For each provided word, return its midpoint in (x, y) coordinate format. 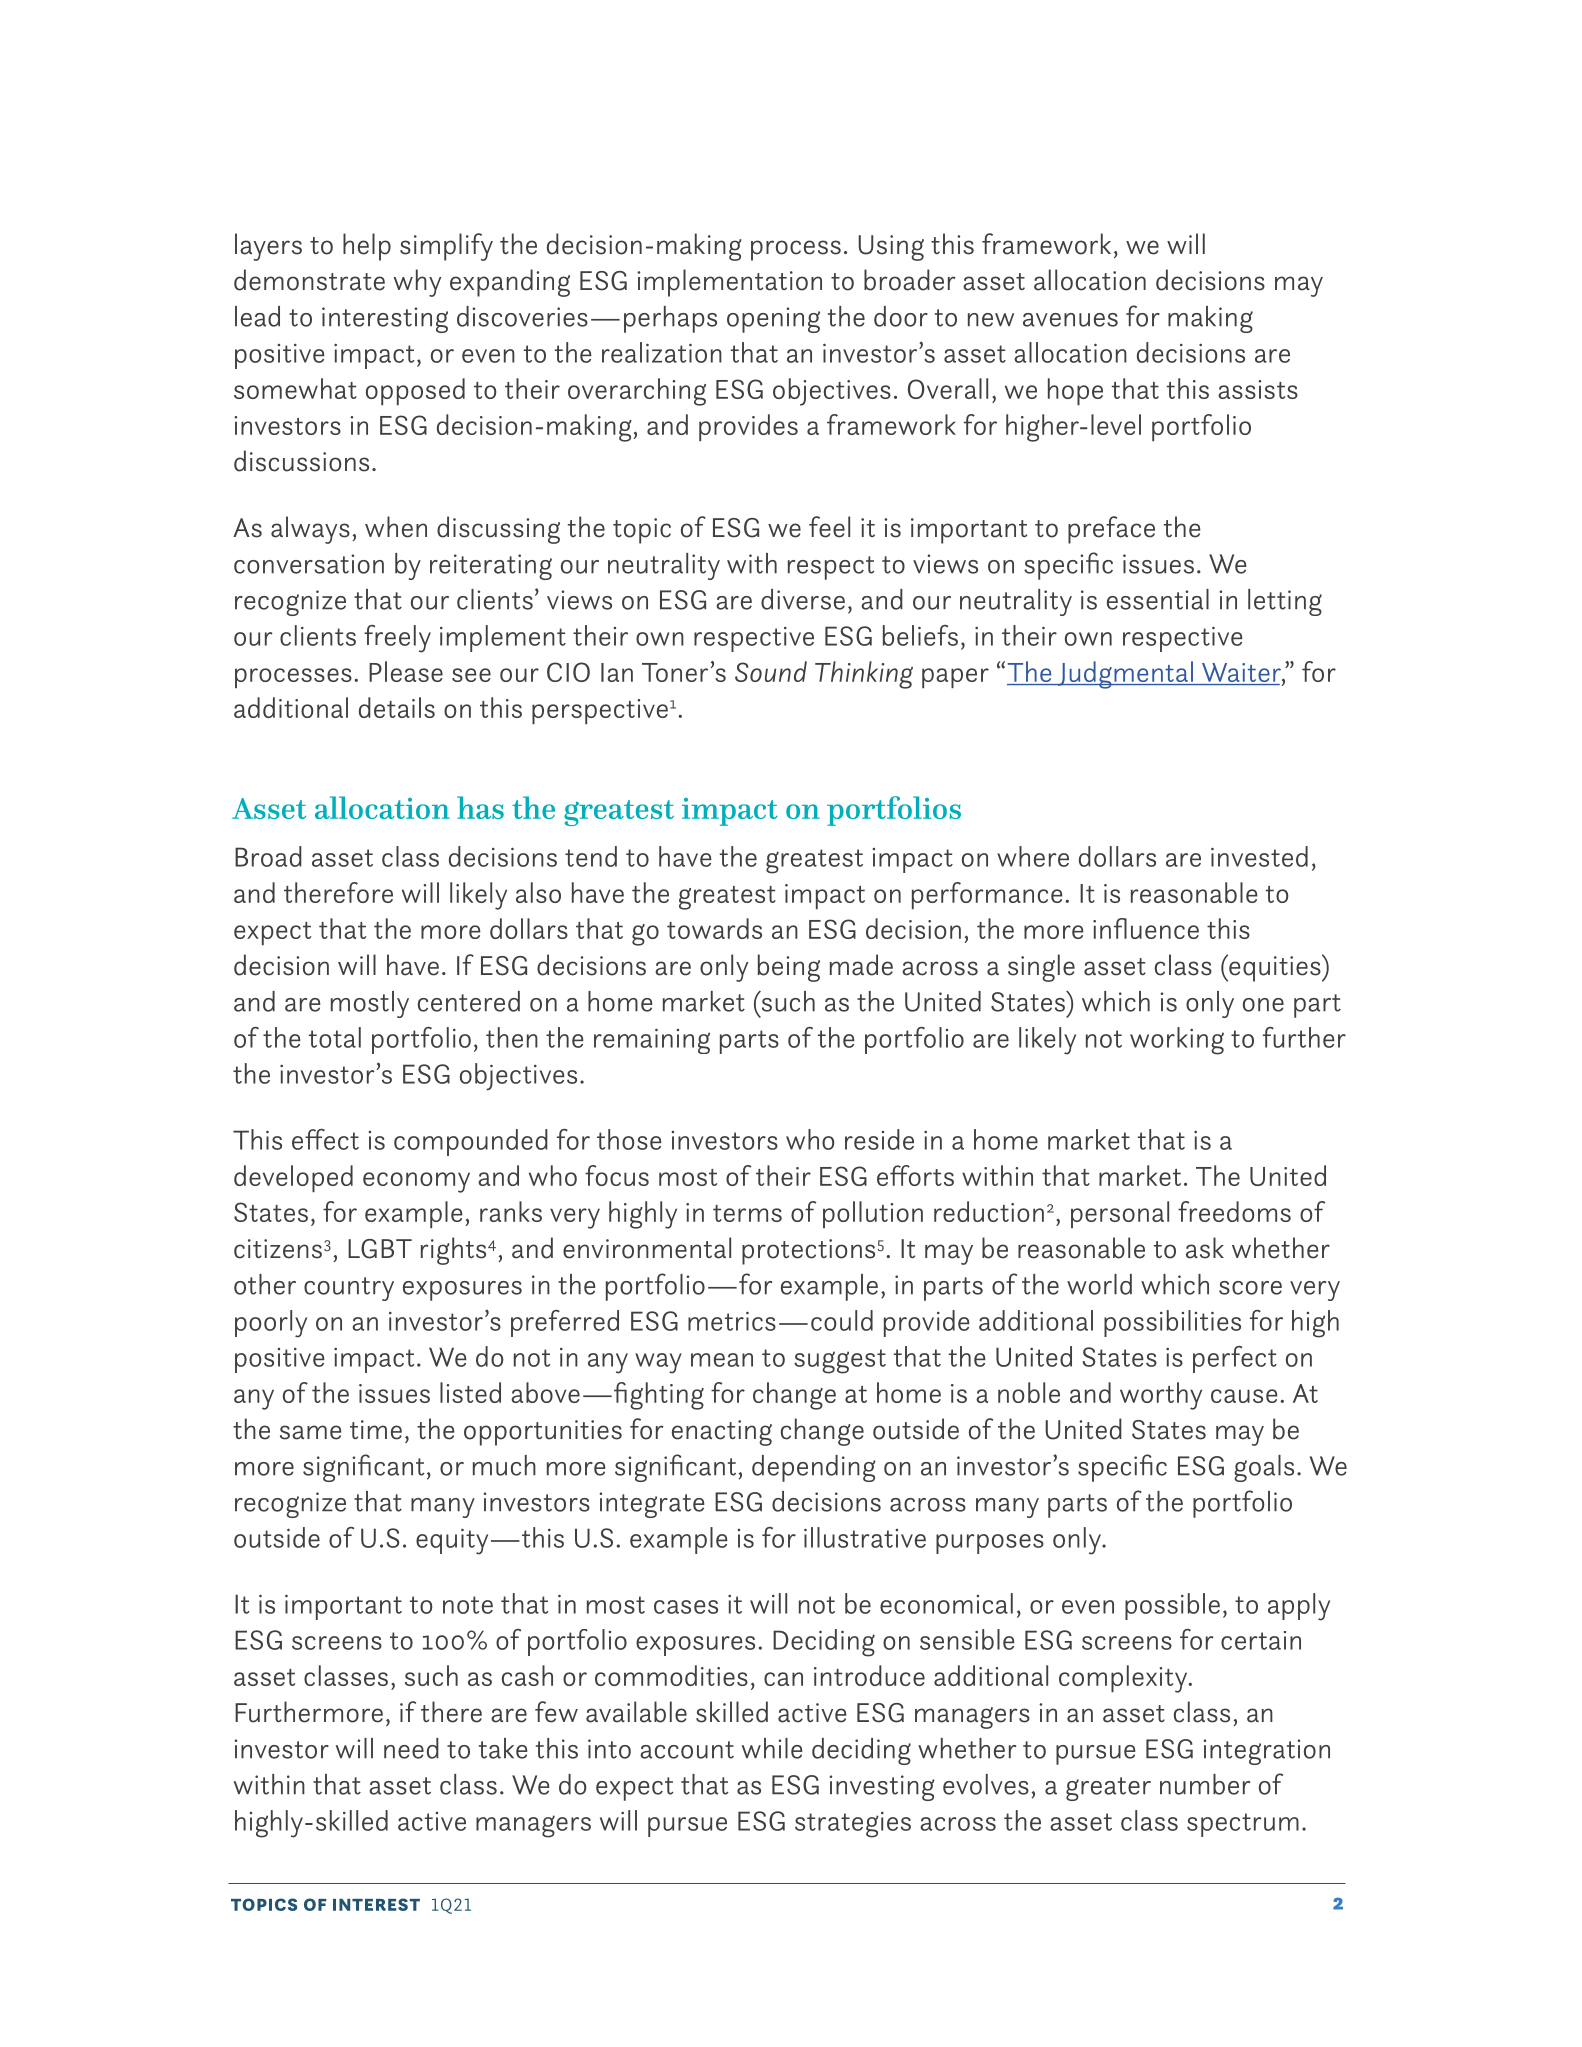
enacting (722, 1433)
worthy (1161, 1396)
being (789, 968)
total (335, 1037)
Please (406, 671)
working (1177, 1041)
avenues (1070, 320)
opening (773, 320)
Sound (771, 671)
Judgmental (1125, 675)
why (417, 283)
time (376, 1430)
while (772, 1748)
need (411, 1748)
